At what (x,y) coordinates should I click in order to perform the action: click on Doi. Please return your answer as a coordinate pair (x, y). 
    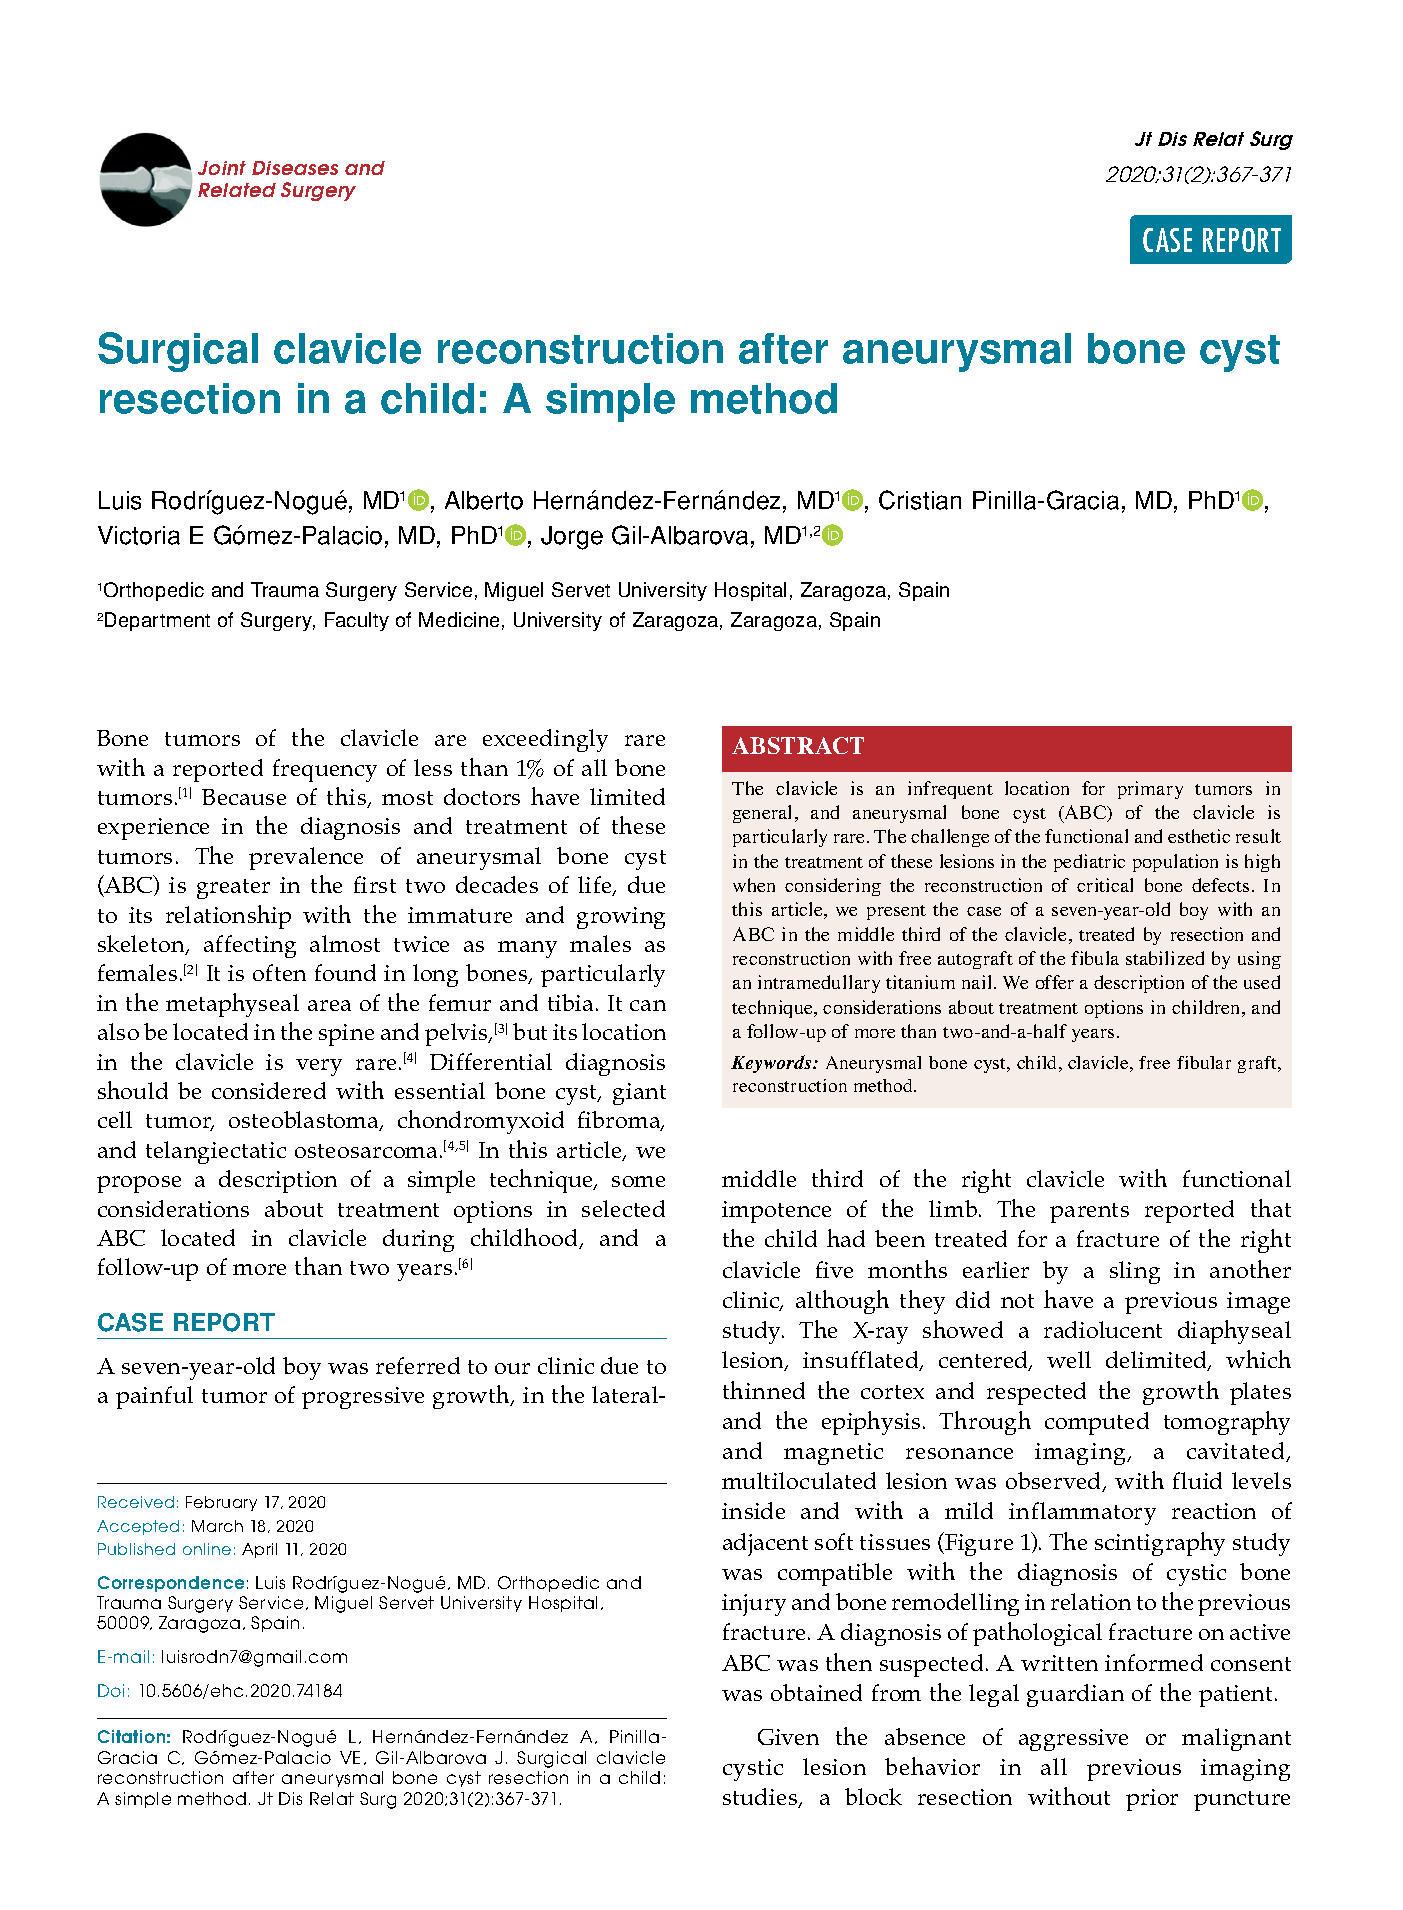
    Looking at the image, I should click on (111, 1690).
